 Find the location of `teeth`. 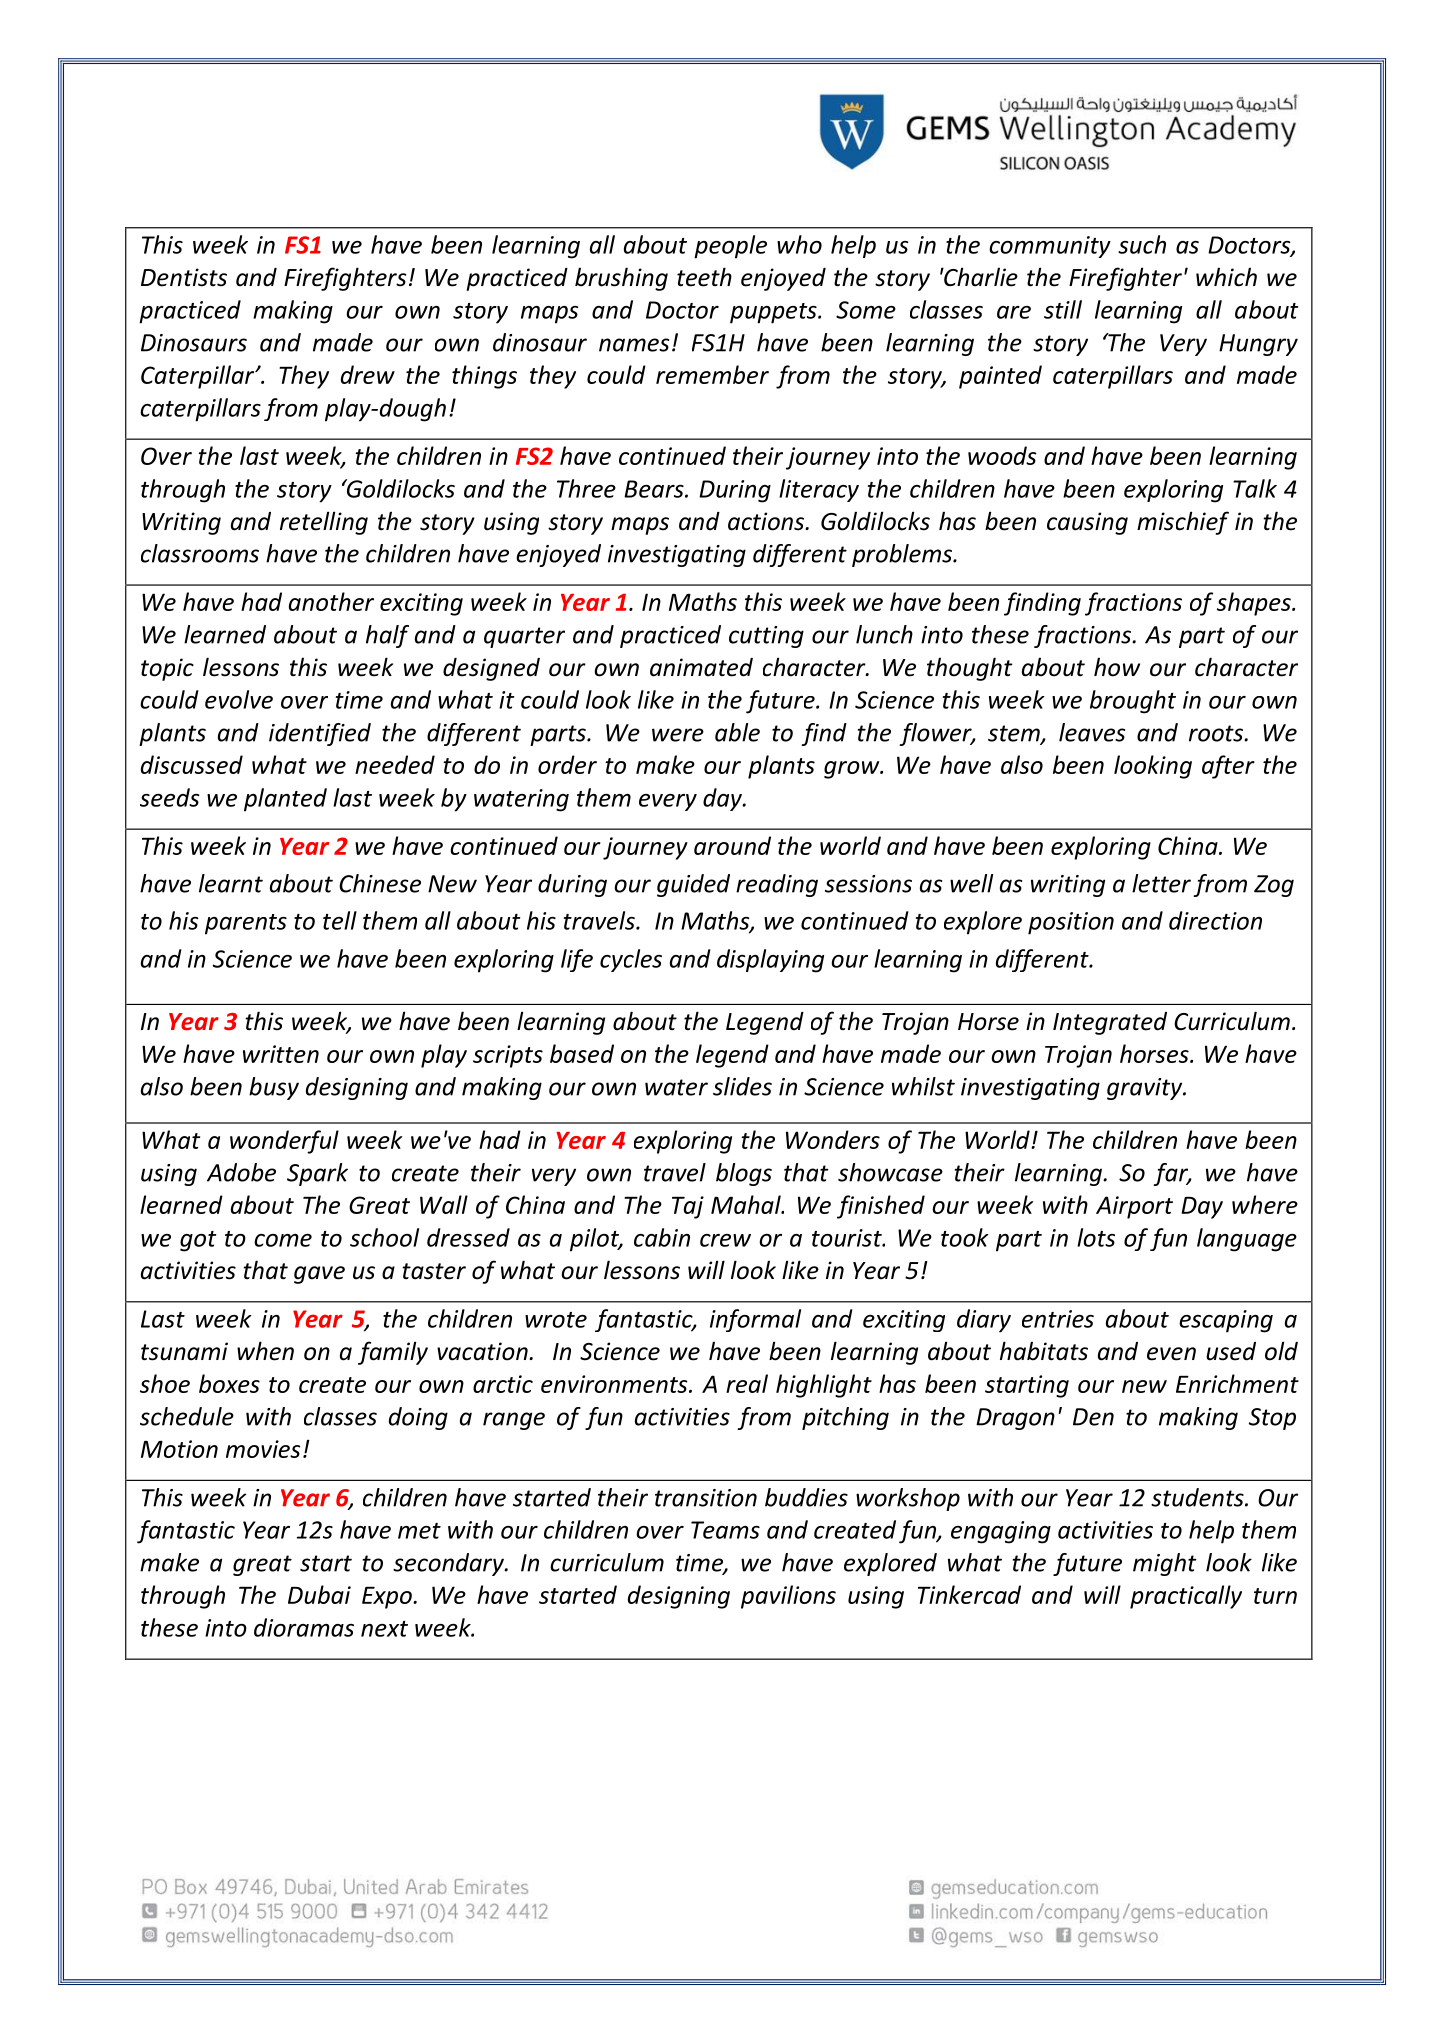

teeth is located at coordinates (704, 277).
